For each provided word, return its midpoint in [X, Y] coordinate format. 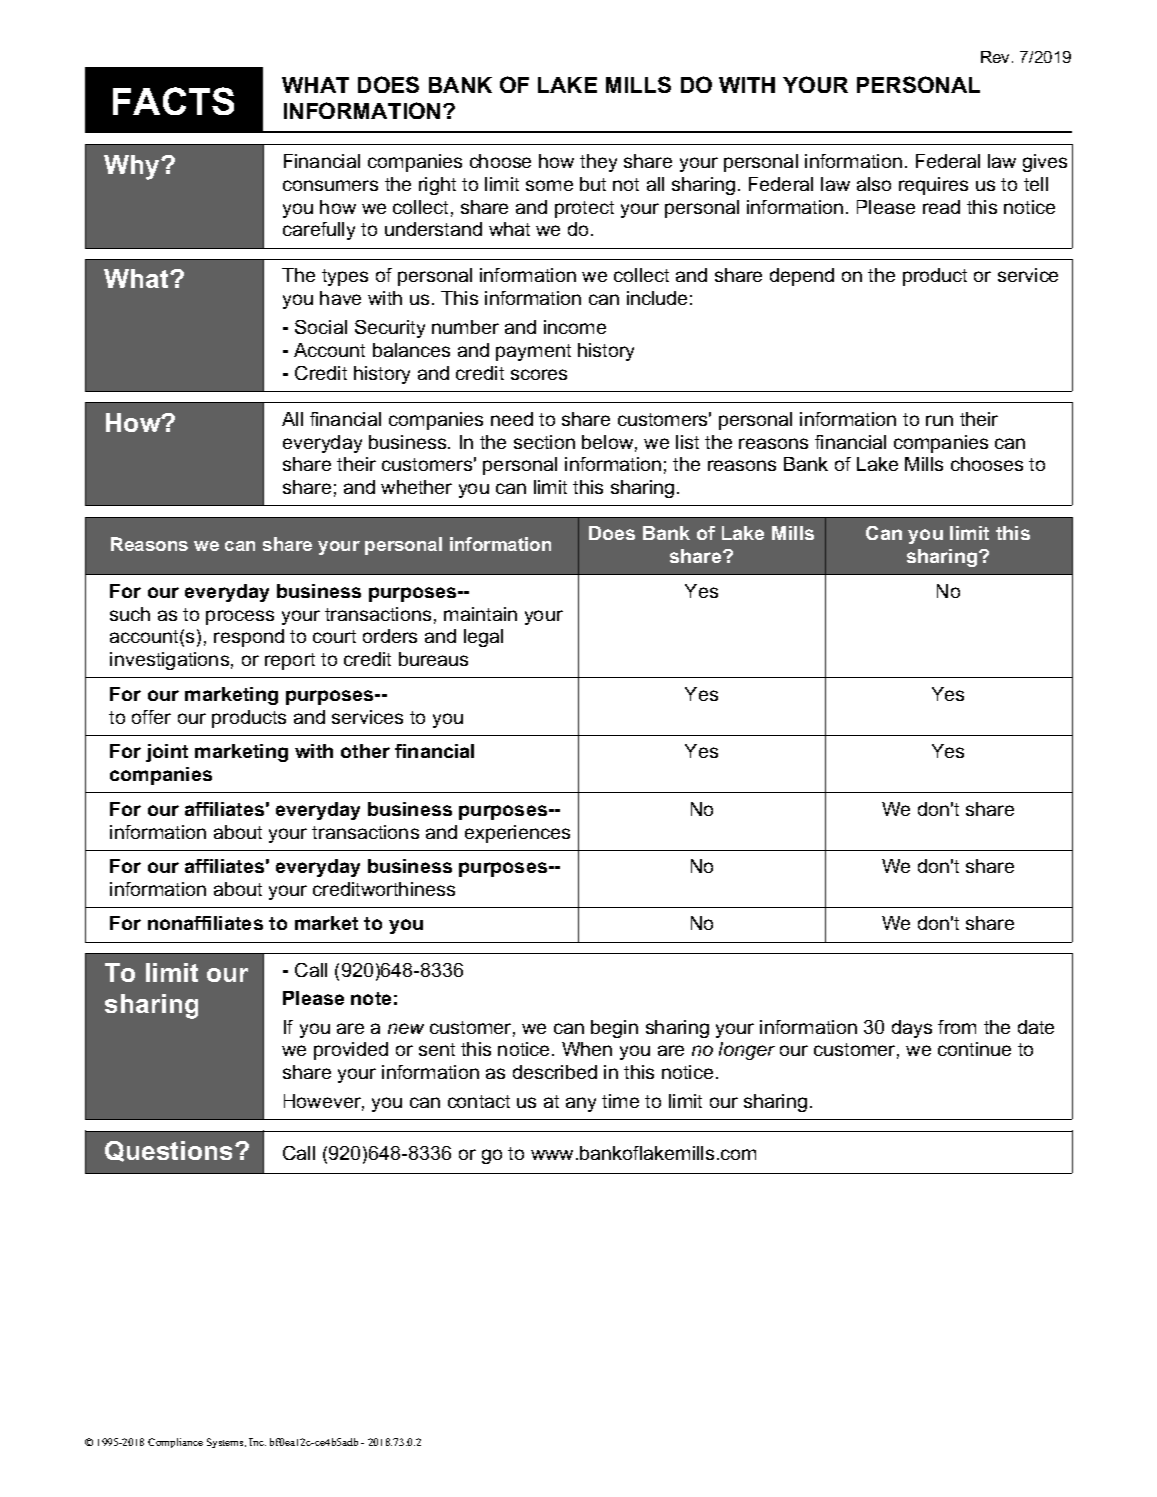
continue [974, 1049]
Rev [997, 57]
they [598, 163]
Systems [226, 1443]
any [581, 1104]
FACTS [173, 101]
